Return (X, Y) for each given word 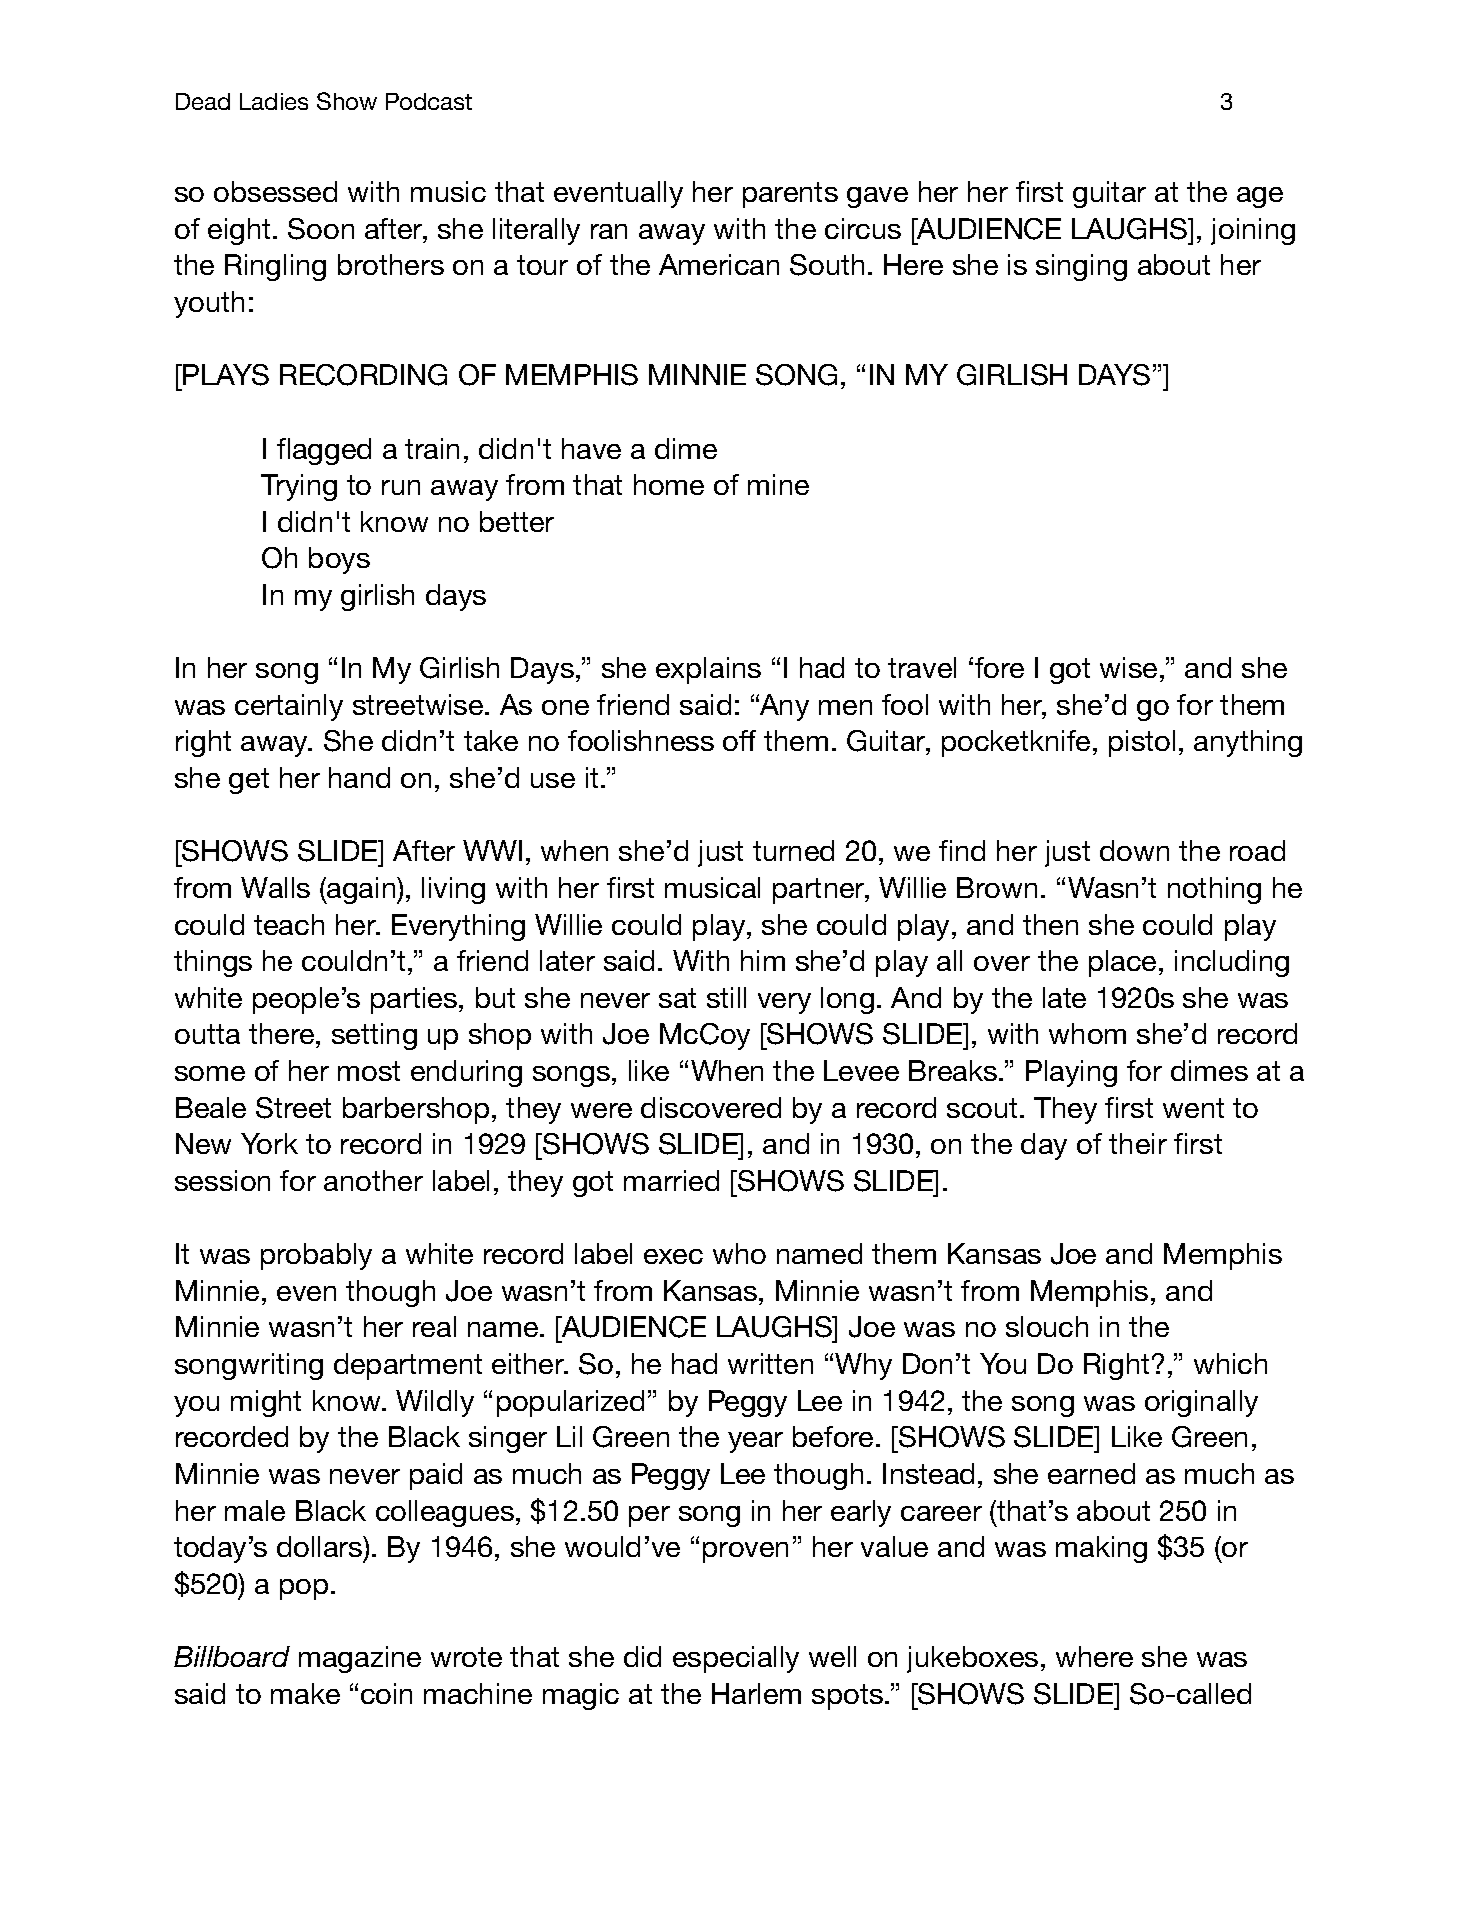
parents (790, 195)
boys (339, 560)
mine (778, 484)
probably (316, 1256)
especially (736, 1659)
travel (922, 667)
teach (289, 924)
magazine (360, 1659)
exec (673, 1256)
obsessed (275, 191)
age (1260, 197)
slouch (1047, 1326)
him (763, 960)
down (1134, 850)
